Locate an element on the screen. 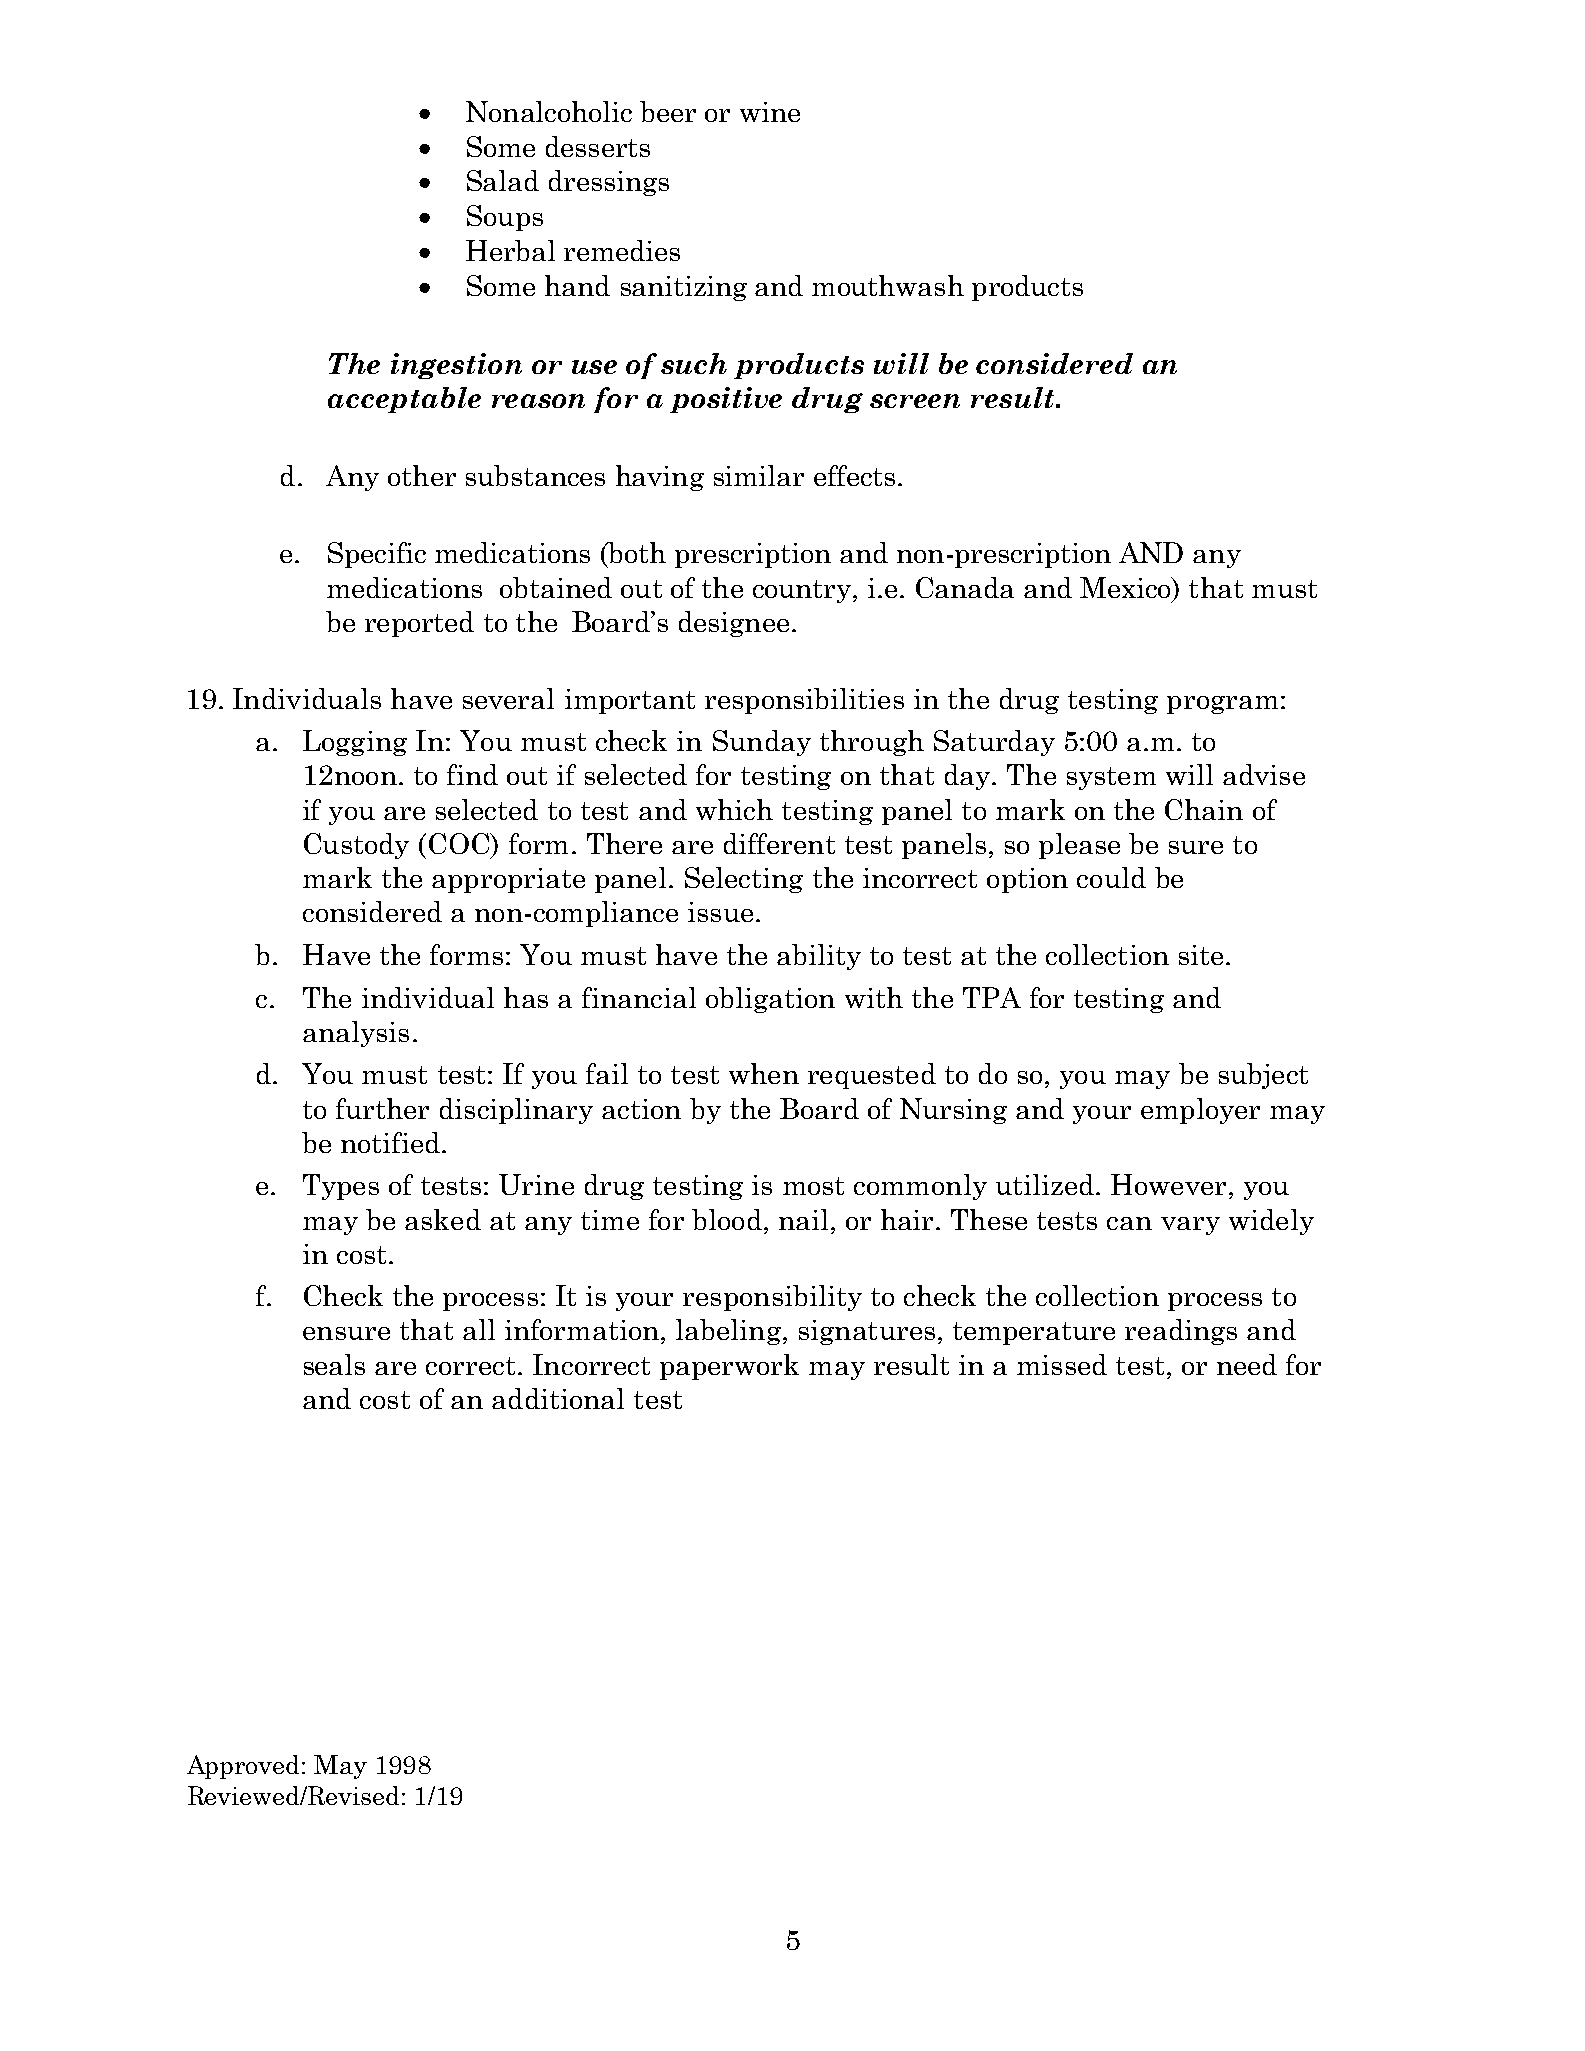 The width and height of the screenshot is (1585, 2051). mouthwash is located at coordinates (888, 285).
